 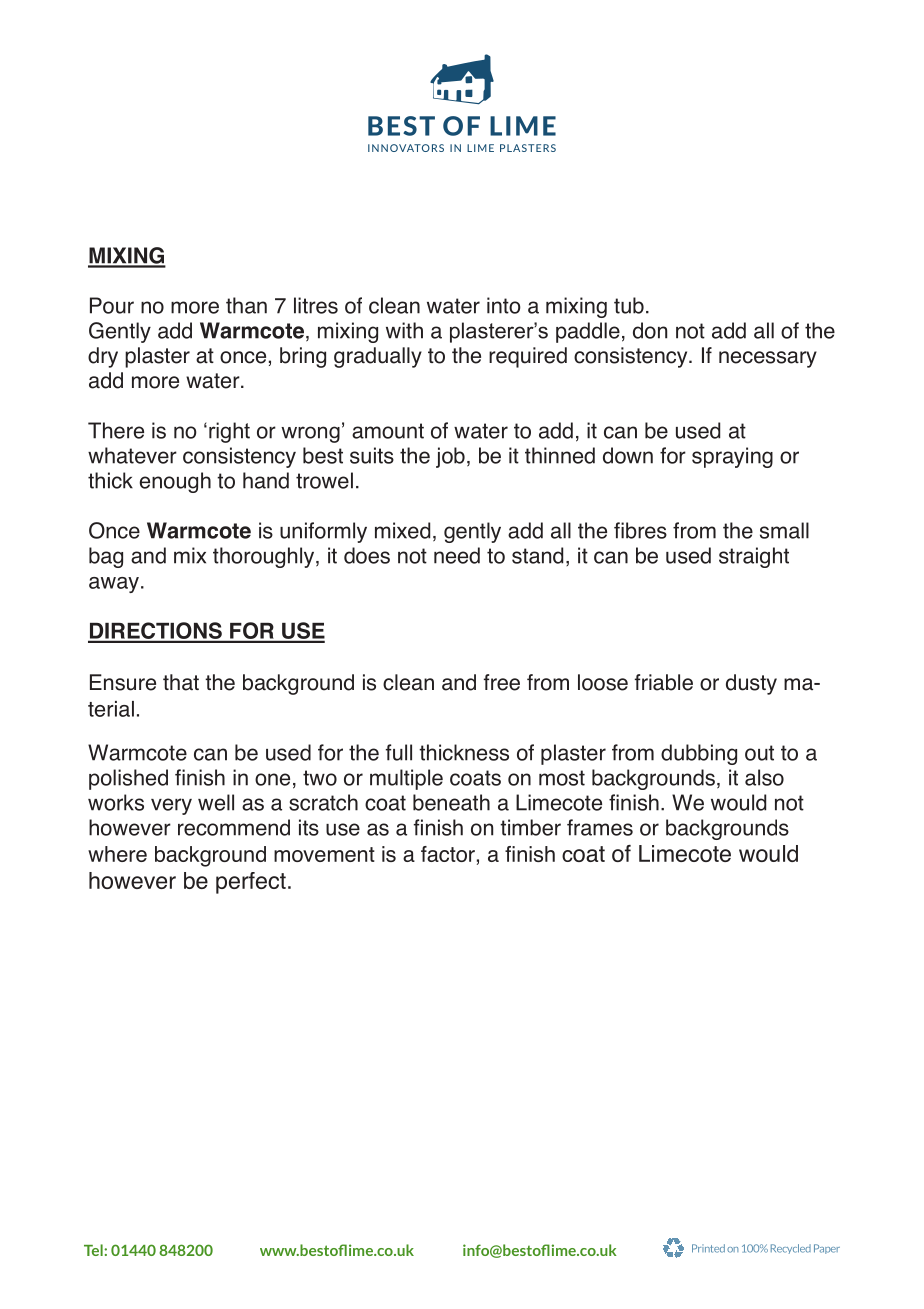 What do you see at coordinates (246, 305) in the screenshot?
I see `than` at bounding box center [246, 305].
